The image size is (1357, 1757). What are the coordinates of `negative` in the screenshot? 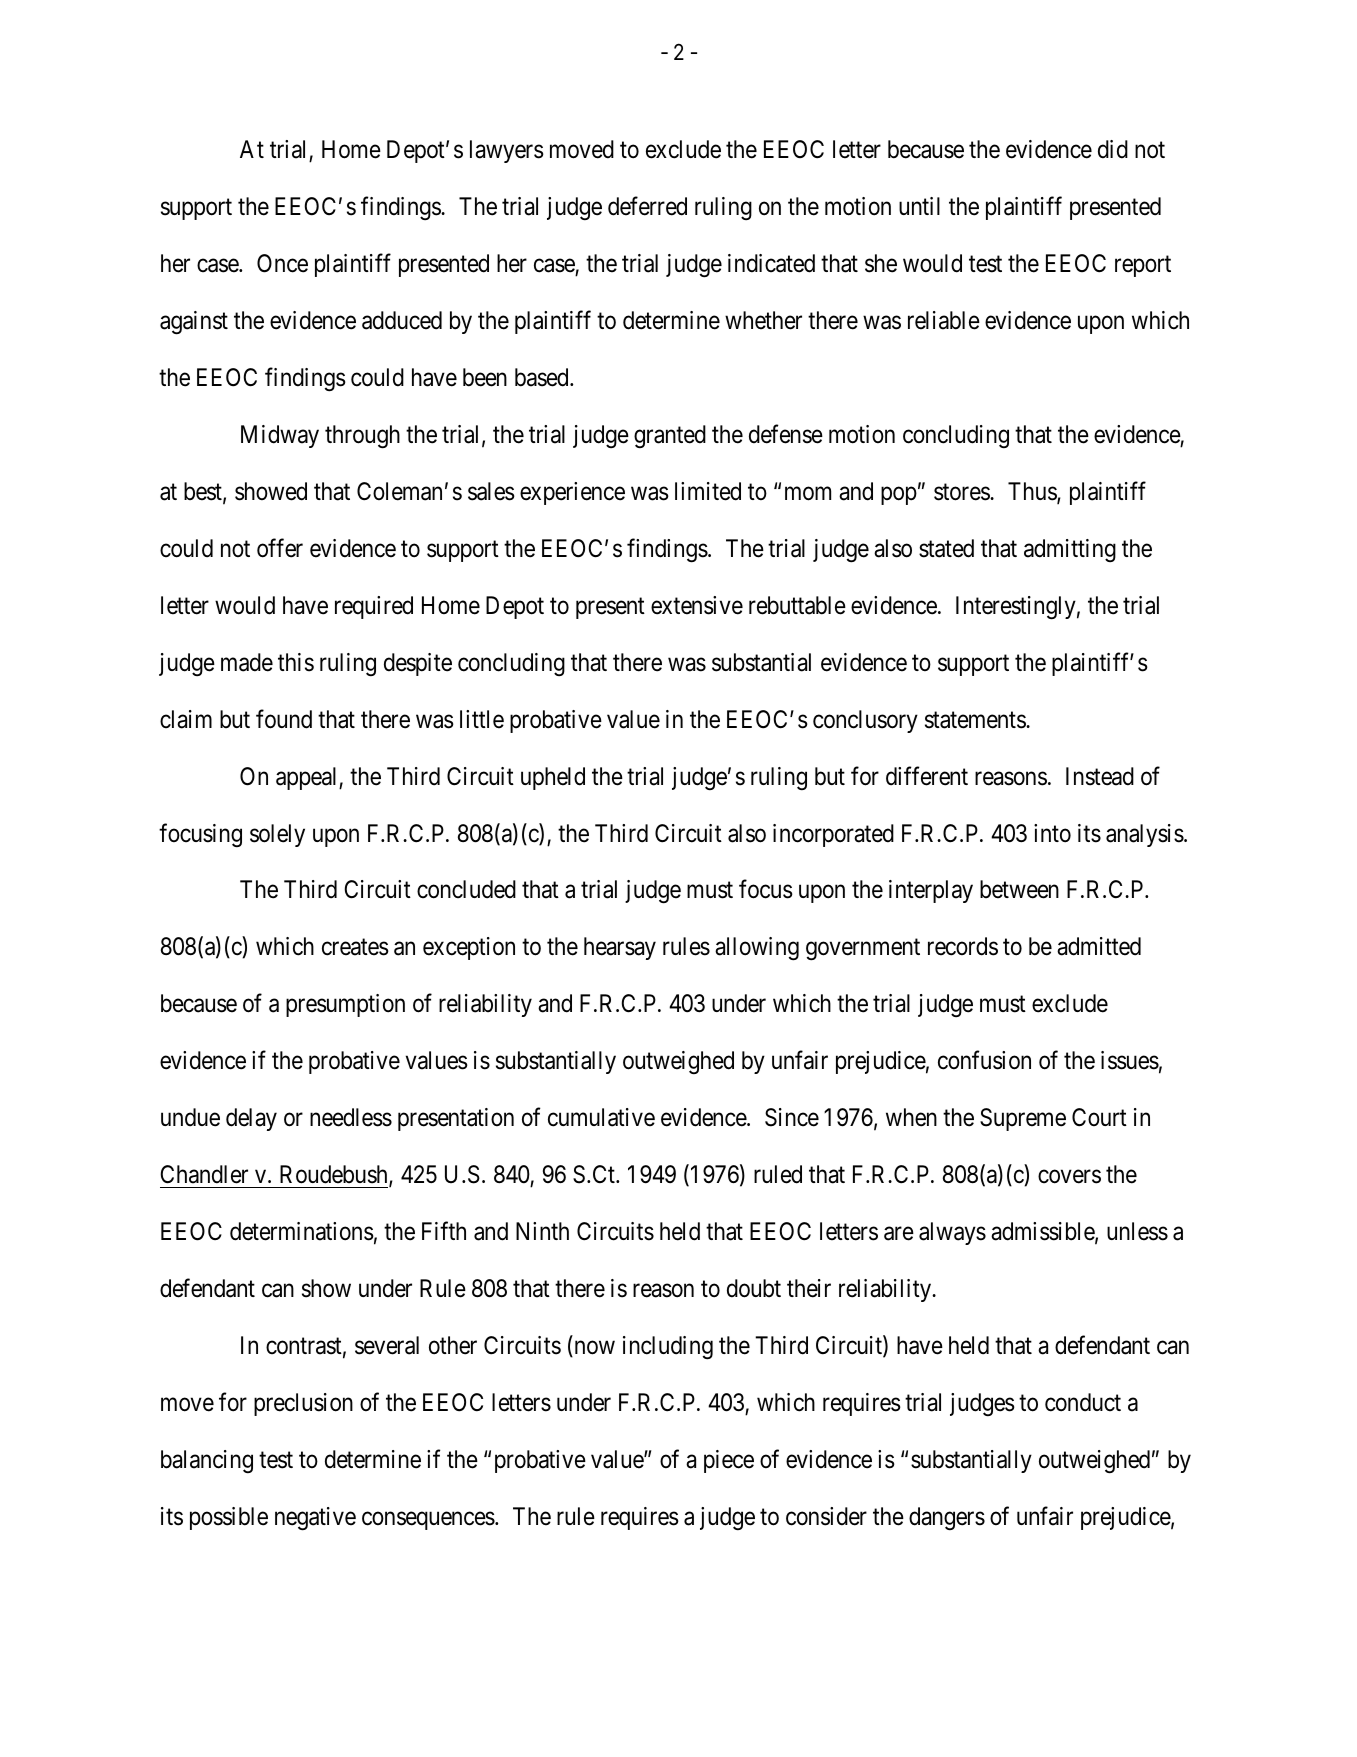 It's located at (315, 1519).
